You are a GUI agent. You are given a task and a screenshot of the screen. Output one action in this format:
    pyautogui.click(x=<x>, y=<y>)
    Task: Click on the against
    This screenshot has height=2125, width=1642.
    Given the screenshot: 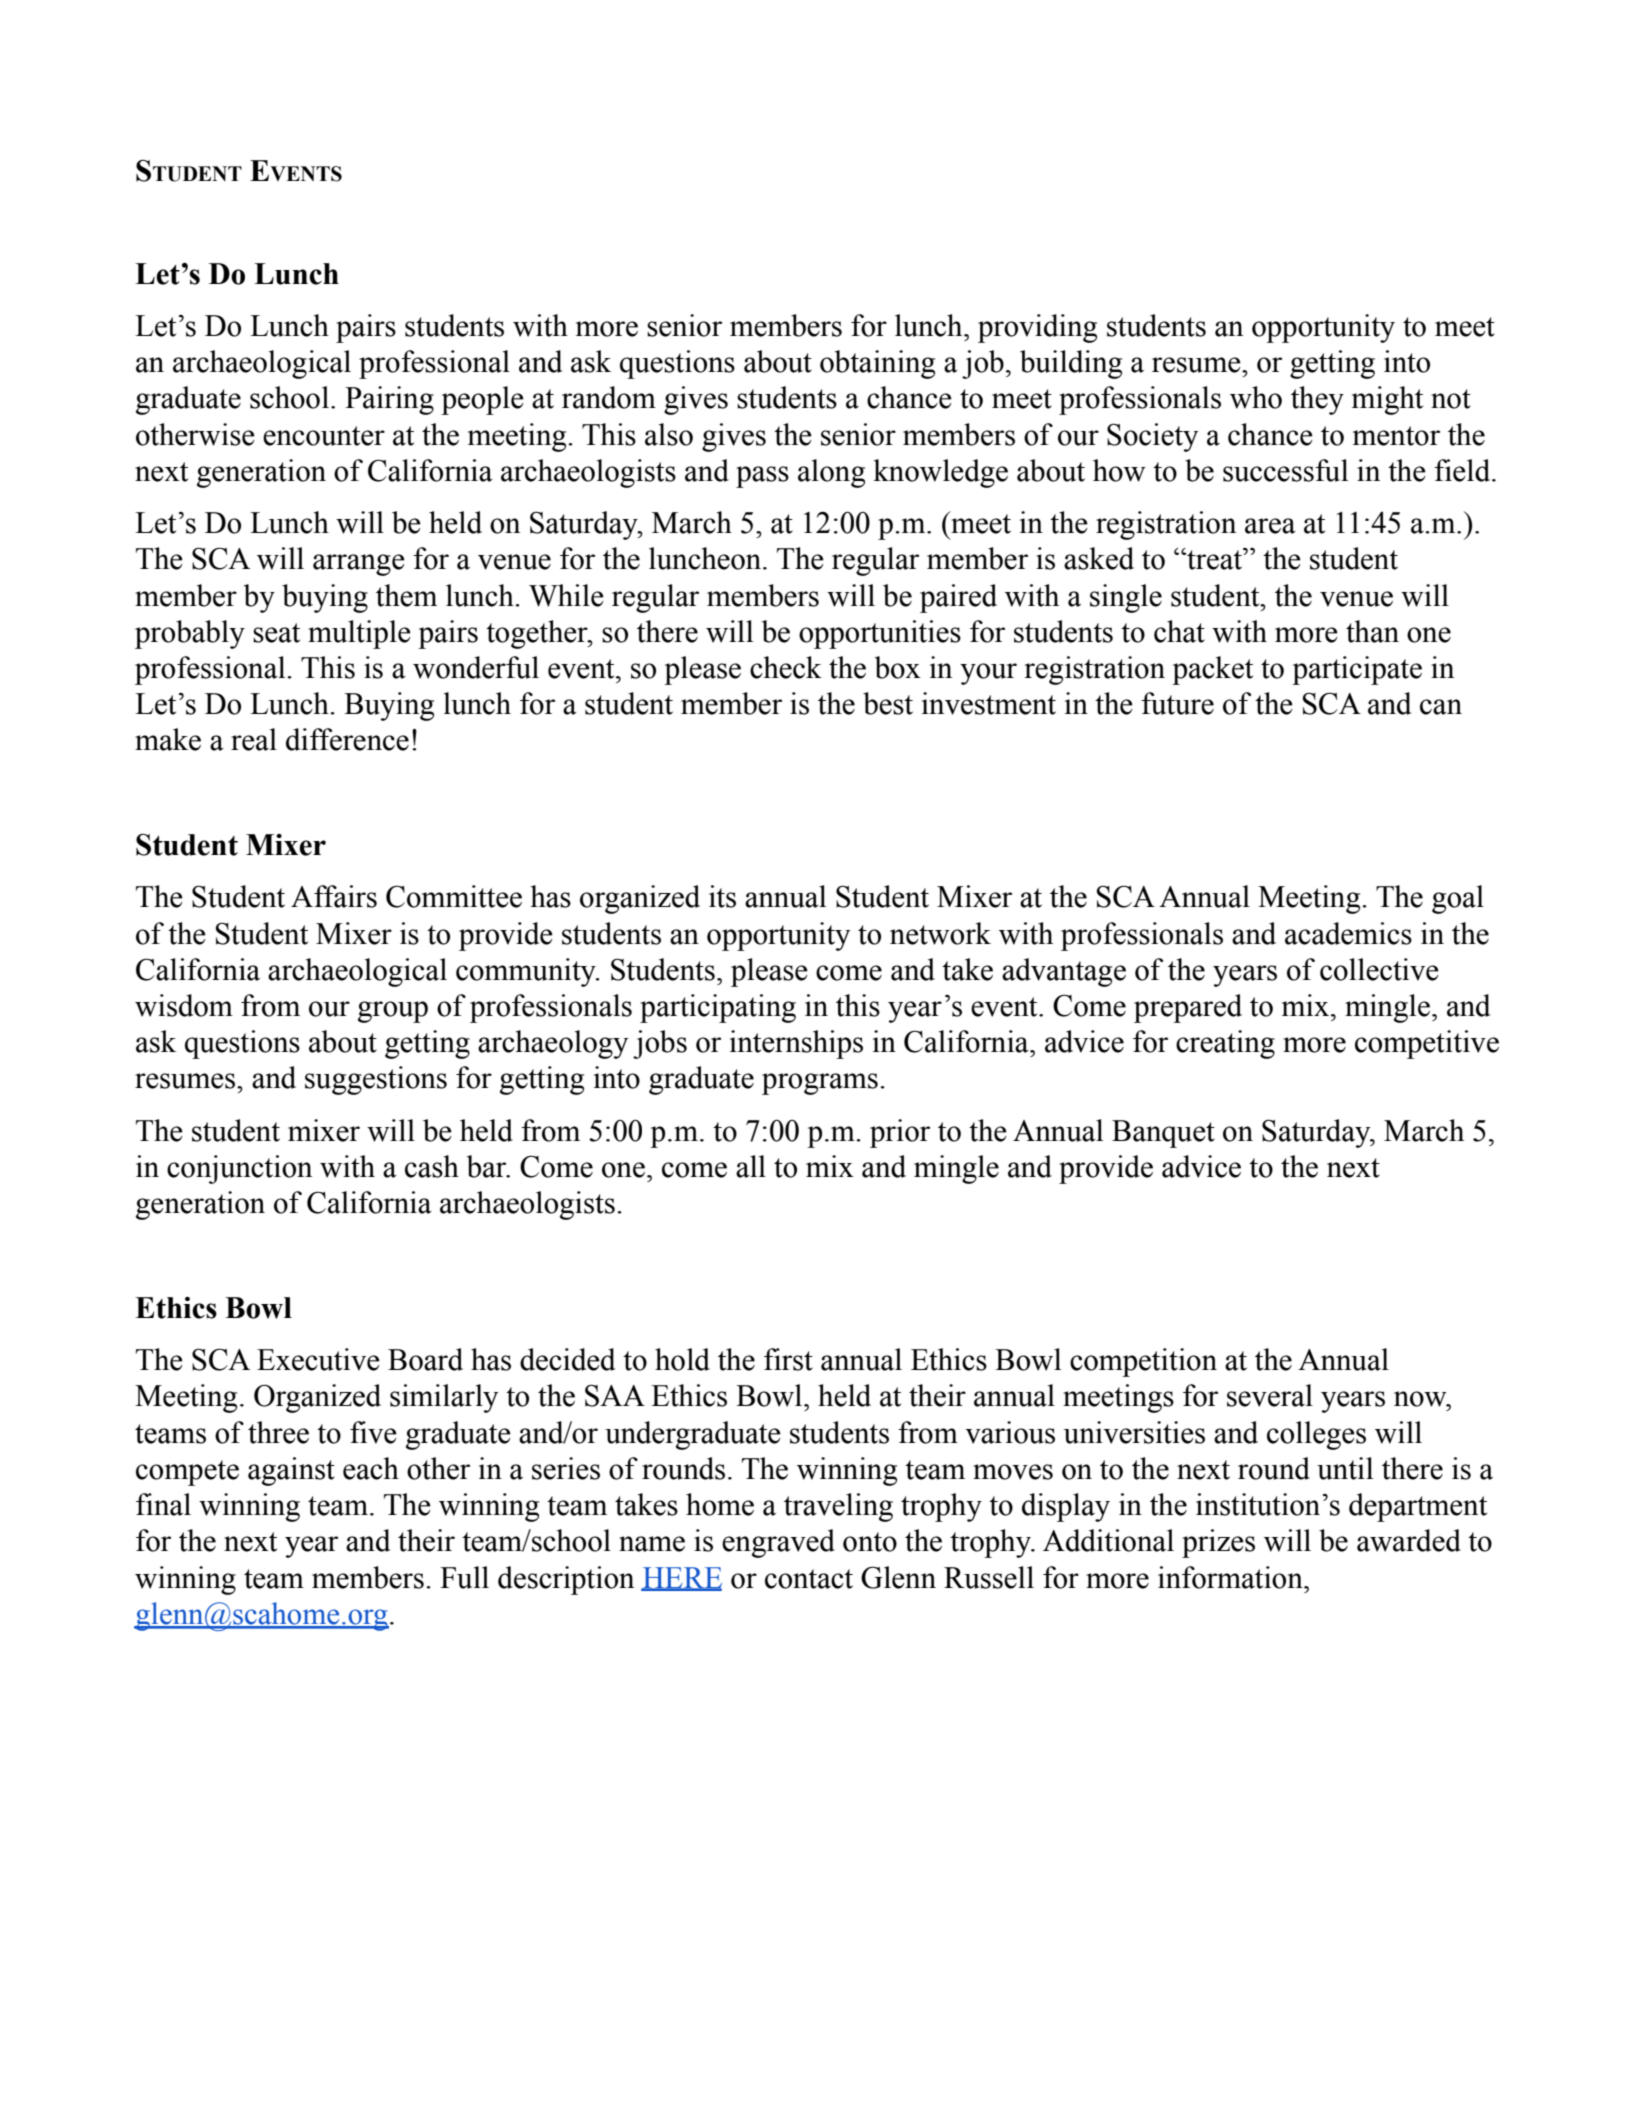 What is the action you would take?
    pyautogui.click(x=291, y=1471)
